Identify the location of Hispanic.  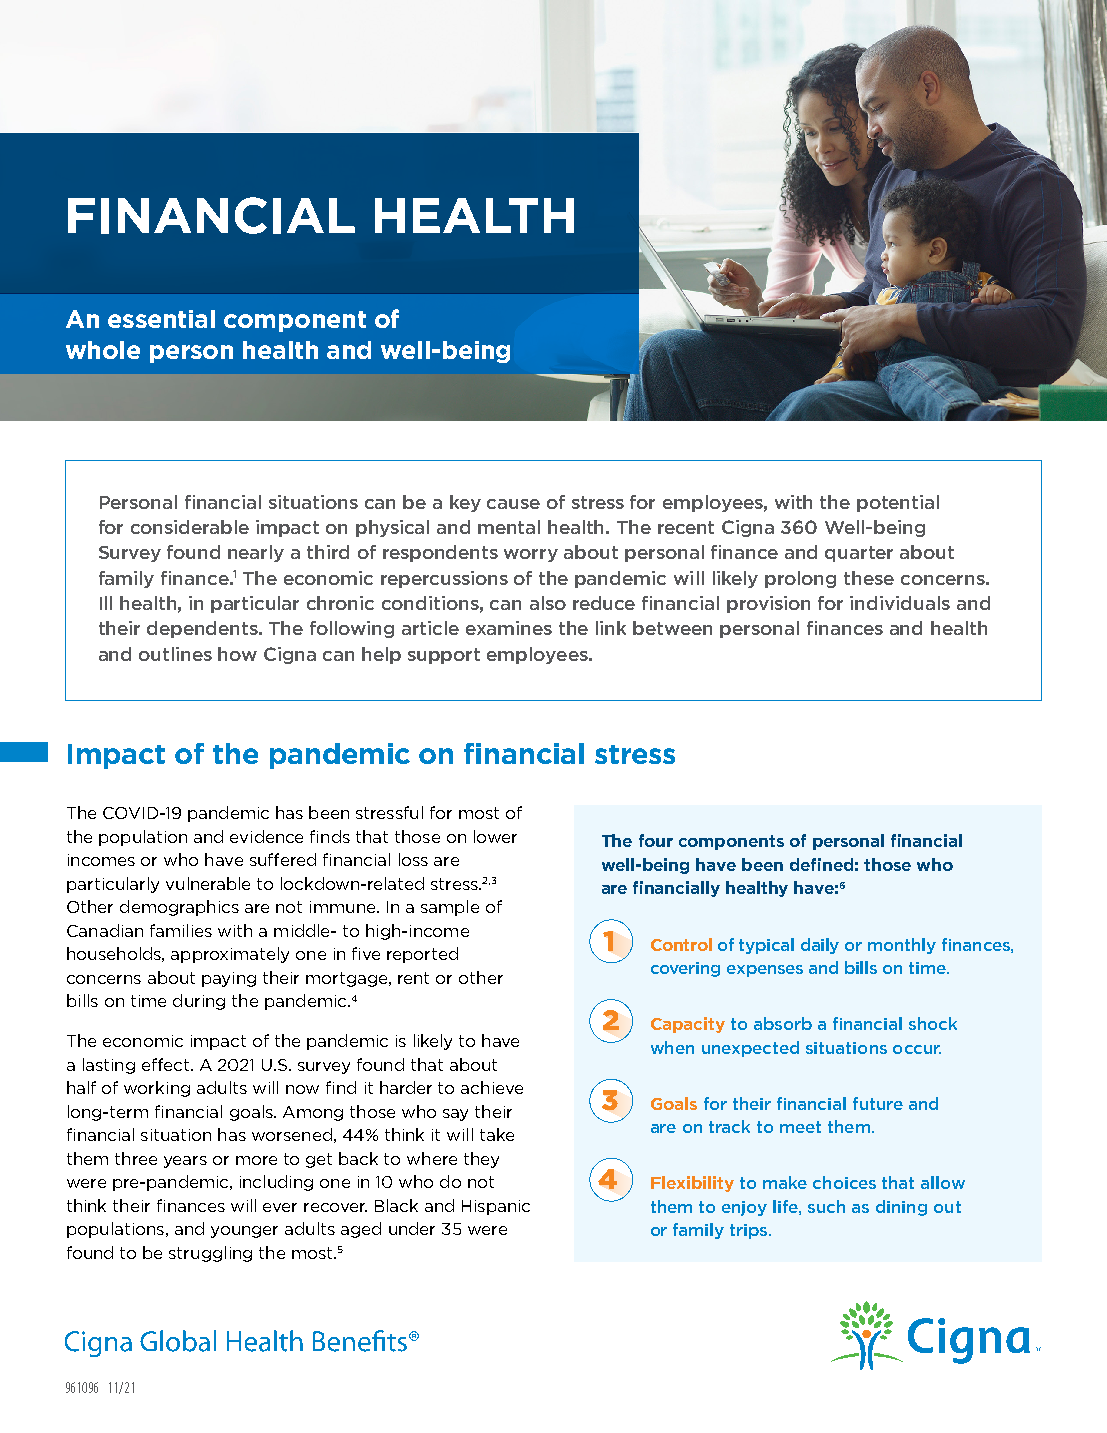
(496, 1207).
